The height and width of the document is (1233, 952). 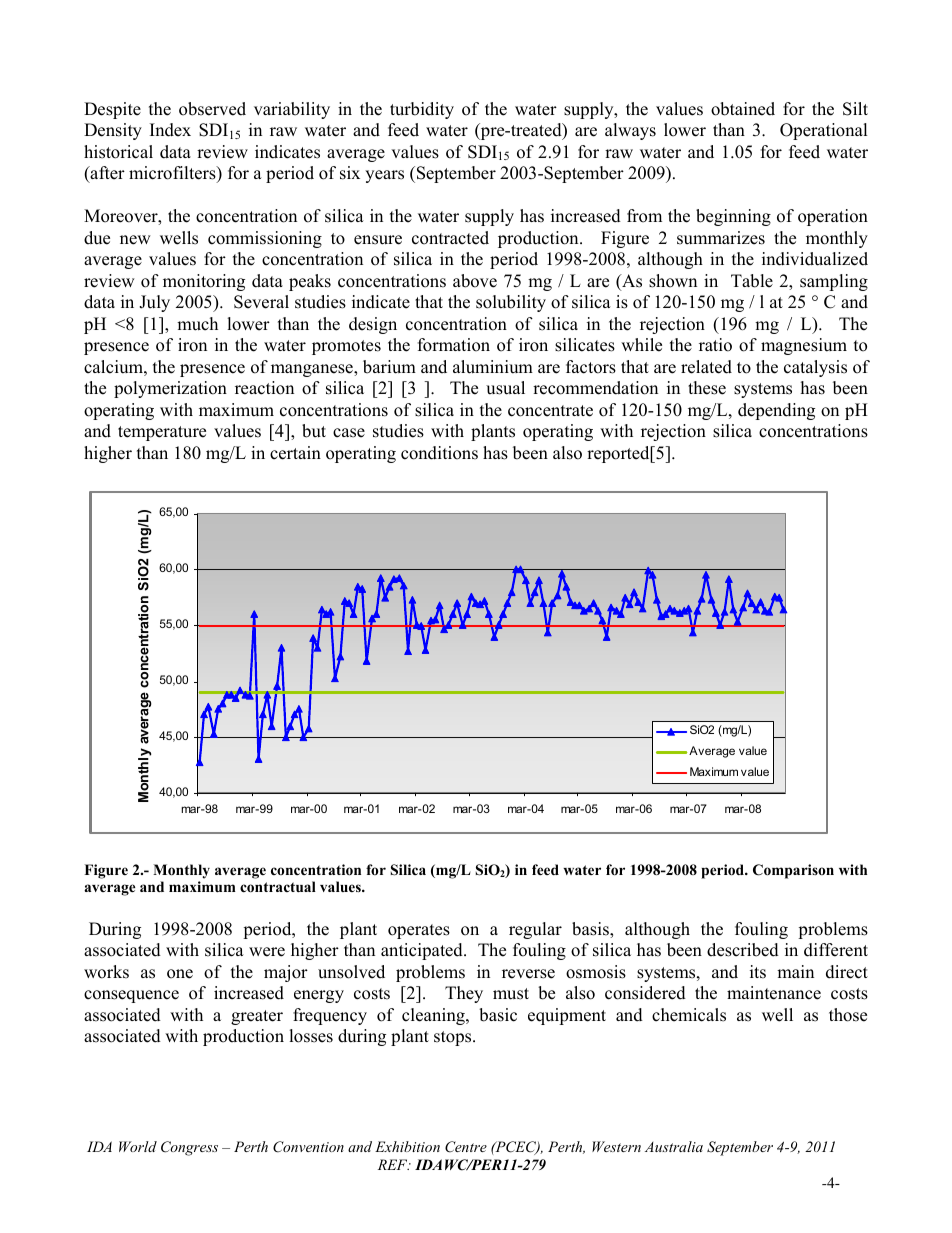 What do you see at coordinates (422, 110) in the document?
I see `turbidity` at bounding box center [422, 110].
